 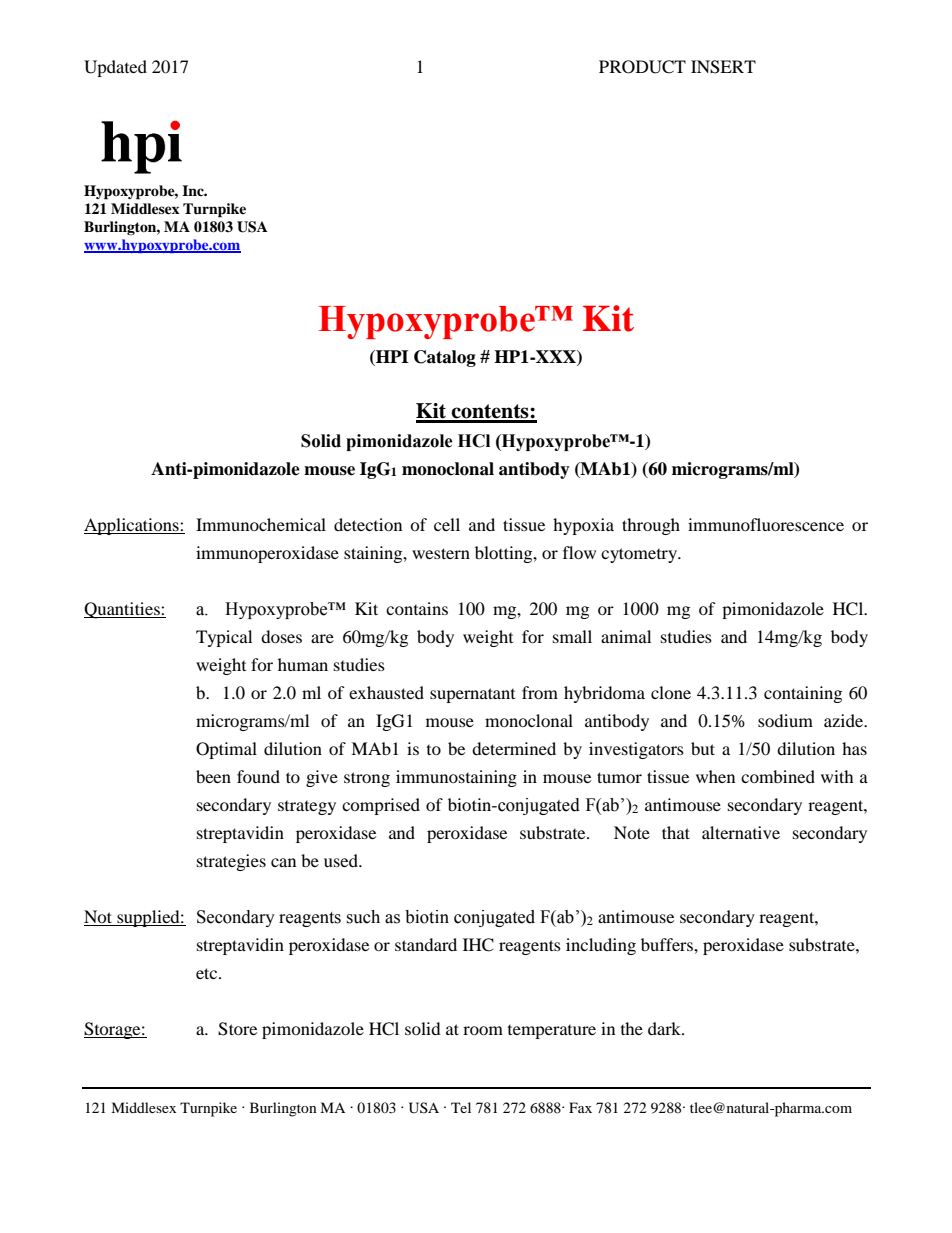 I want to click on Typical, so click(x=224, y=638).
